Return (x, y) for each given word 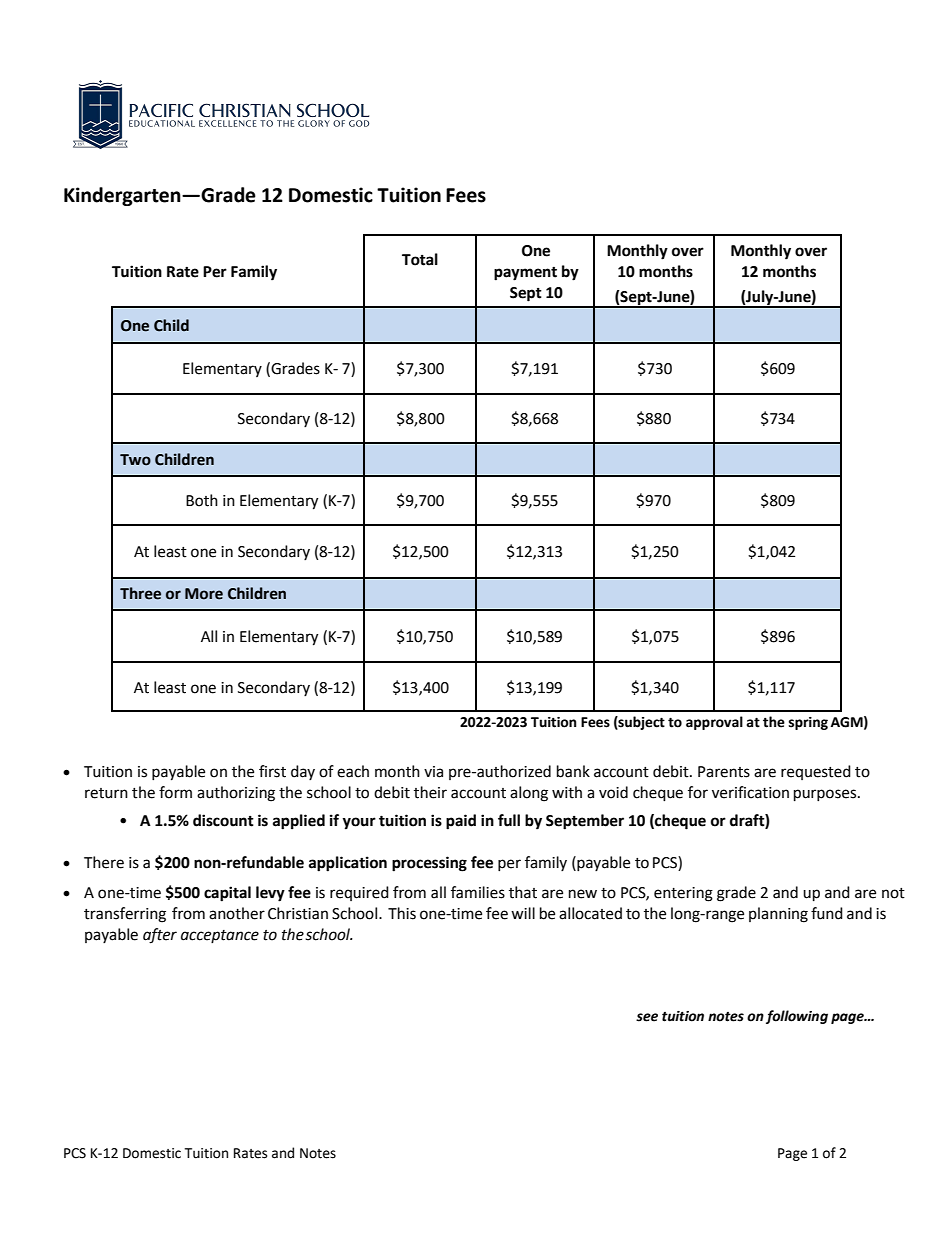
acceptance (220, 936)
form (175, 792)
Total (420, 259)
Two (135, 460)
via (433, 772)
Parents (724, 772)
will (523, 913)
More (204, 594)
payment (525, 274)
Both (202, 500)
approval (714, 723)
